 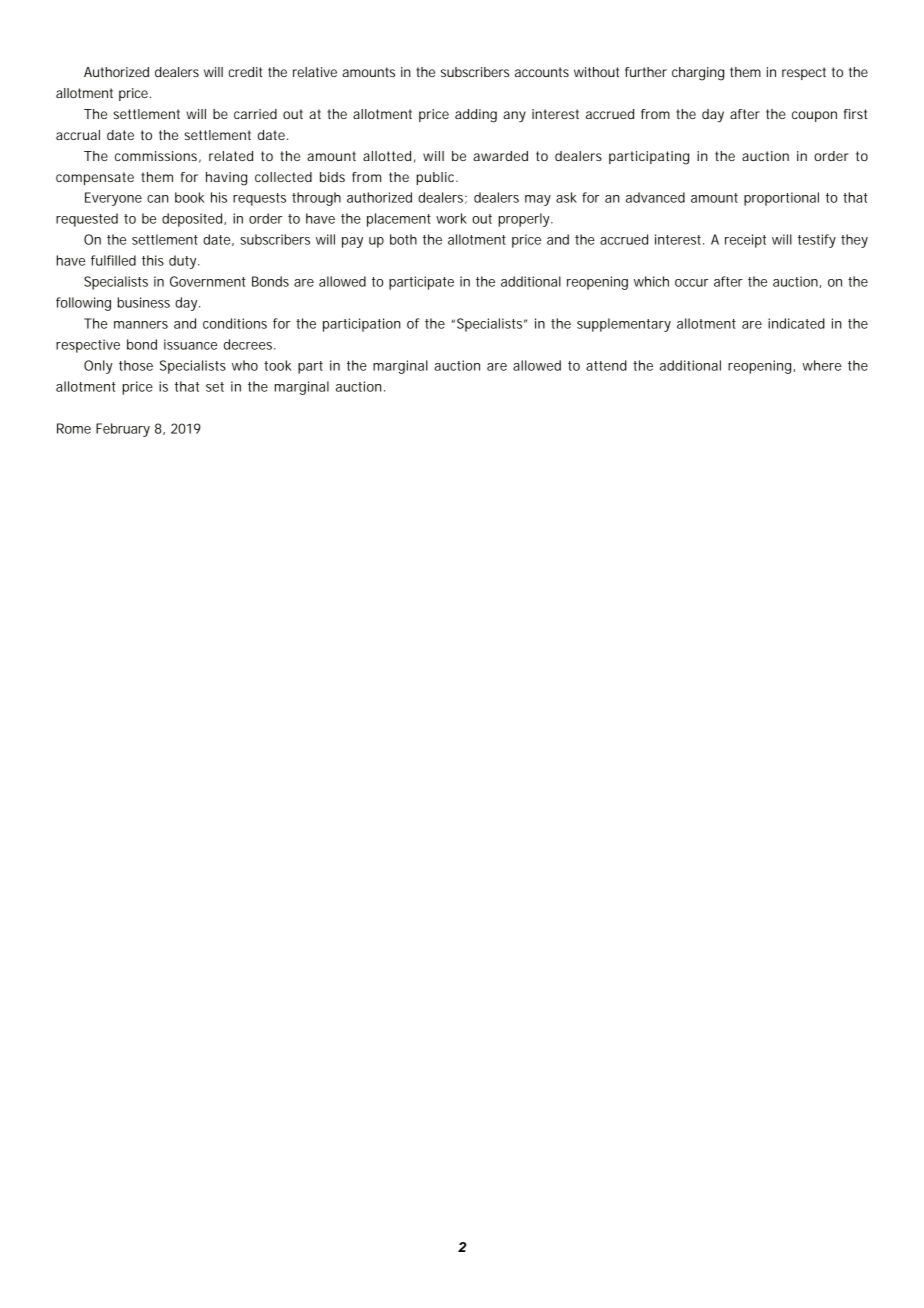 What do you see at coordinates (781, 199) in the document?
I see `proportional` at bounding box center [781, 199].
